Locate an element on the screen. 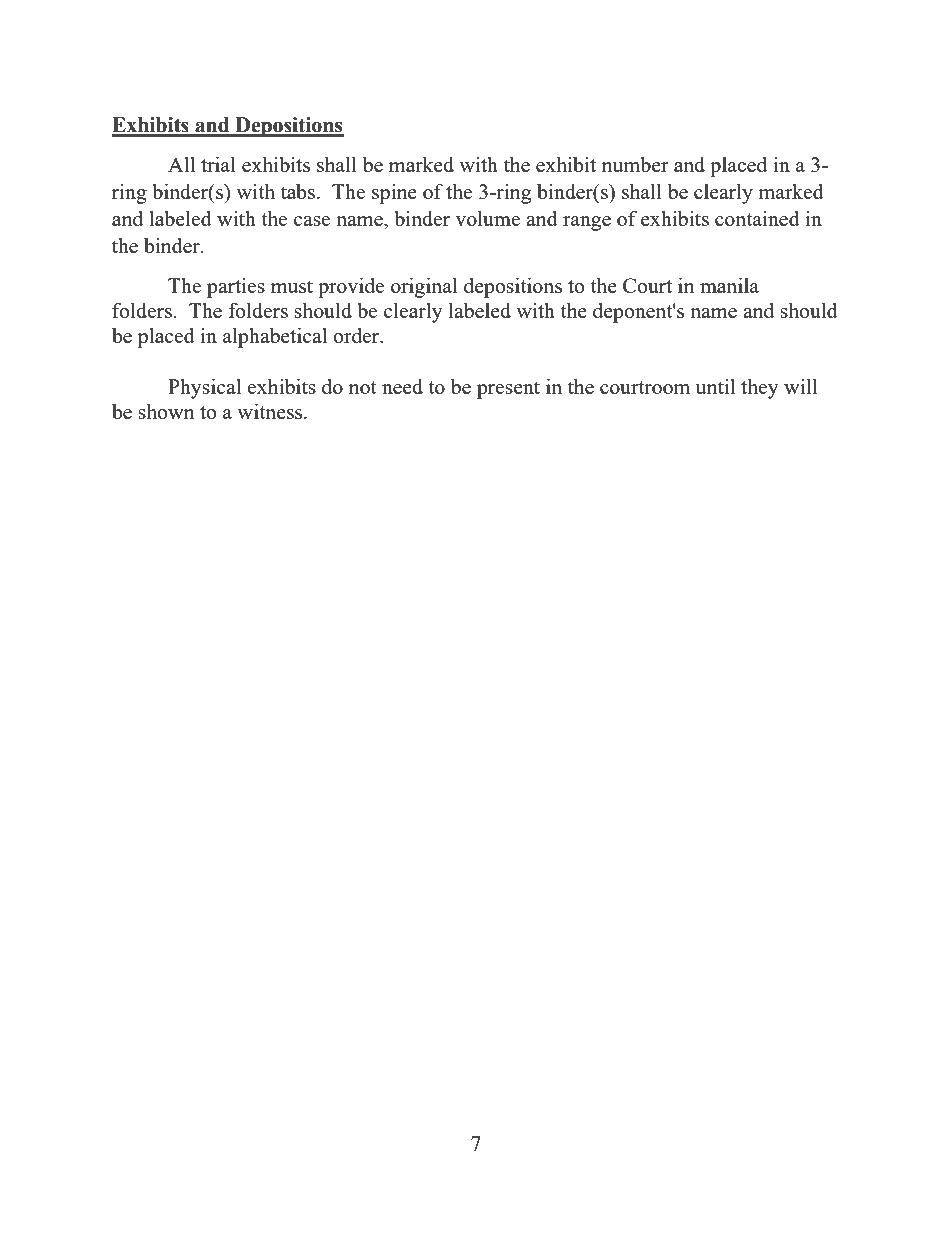  number is located at coordinates (635, 164).
